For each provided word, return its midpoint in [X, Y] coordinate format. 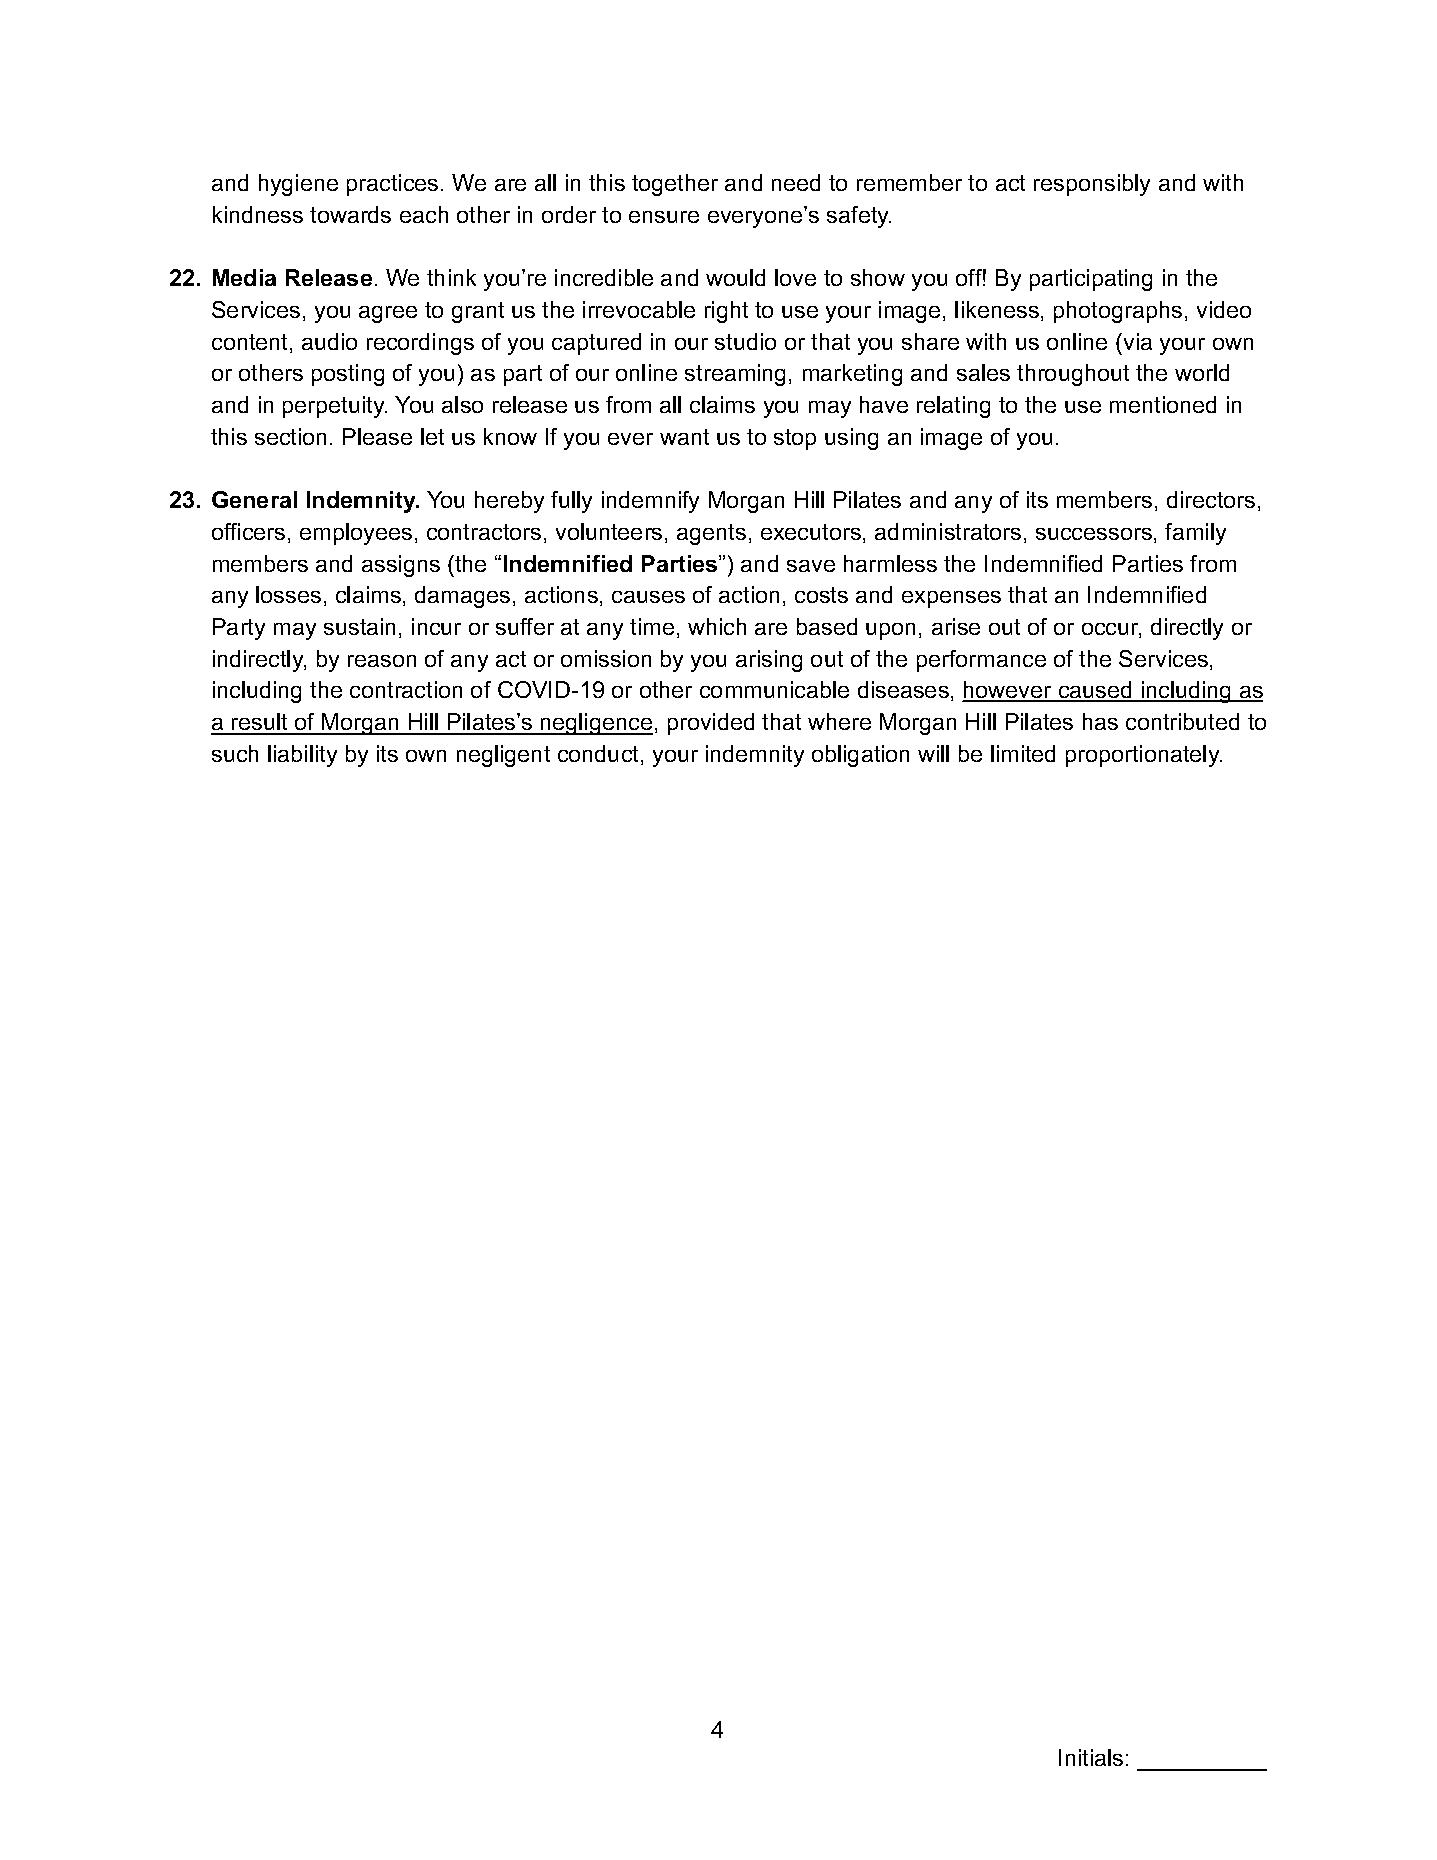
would [735, 277]
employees [356, 534]
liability [302, 756]
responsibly [1092, 185]
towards [350, 214]
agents [711, 534]
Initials [1091, 1757]
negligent [503, 756]
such [235, 753]
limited [1023, 753]
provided [711, 724]
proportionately [1144, 756]
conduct [600, 755]
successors [1094, 534]
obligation [860, 756]
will [933, 753]
